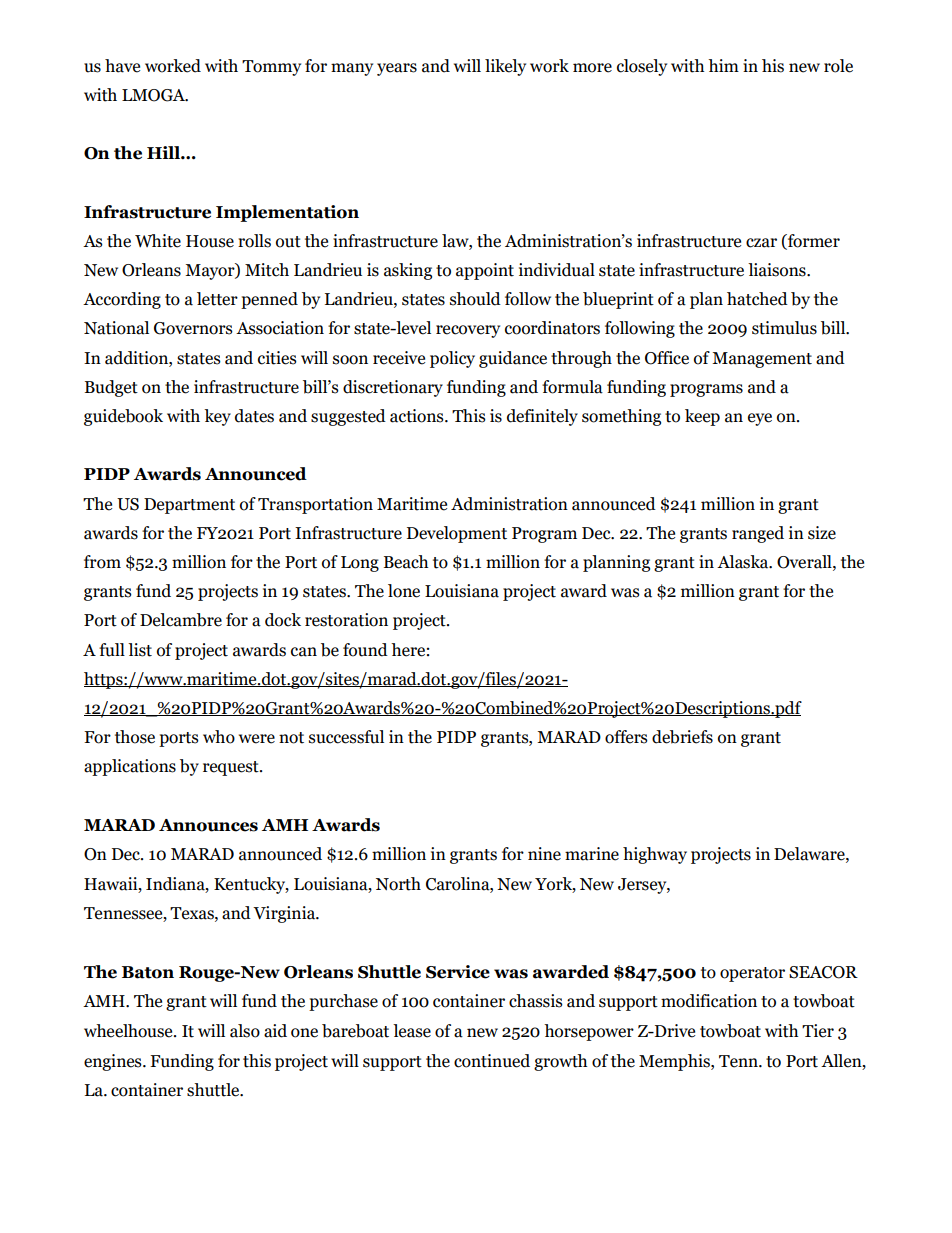 This image has height=1233, width=952. Describe the element at coordinates (492, 1061) in the image. I see `continued` at that location.
